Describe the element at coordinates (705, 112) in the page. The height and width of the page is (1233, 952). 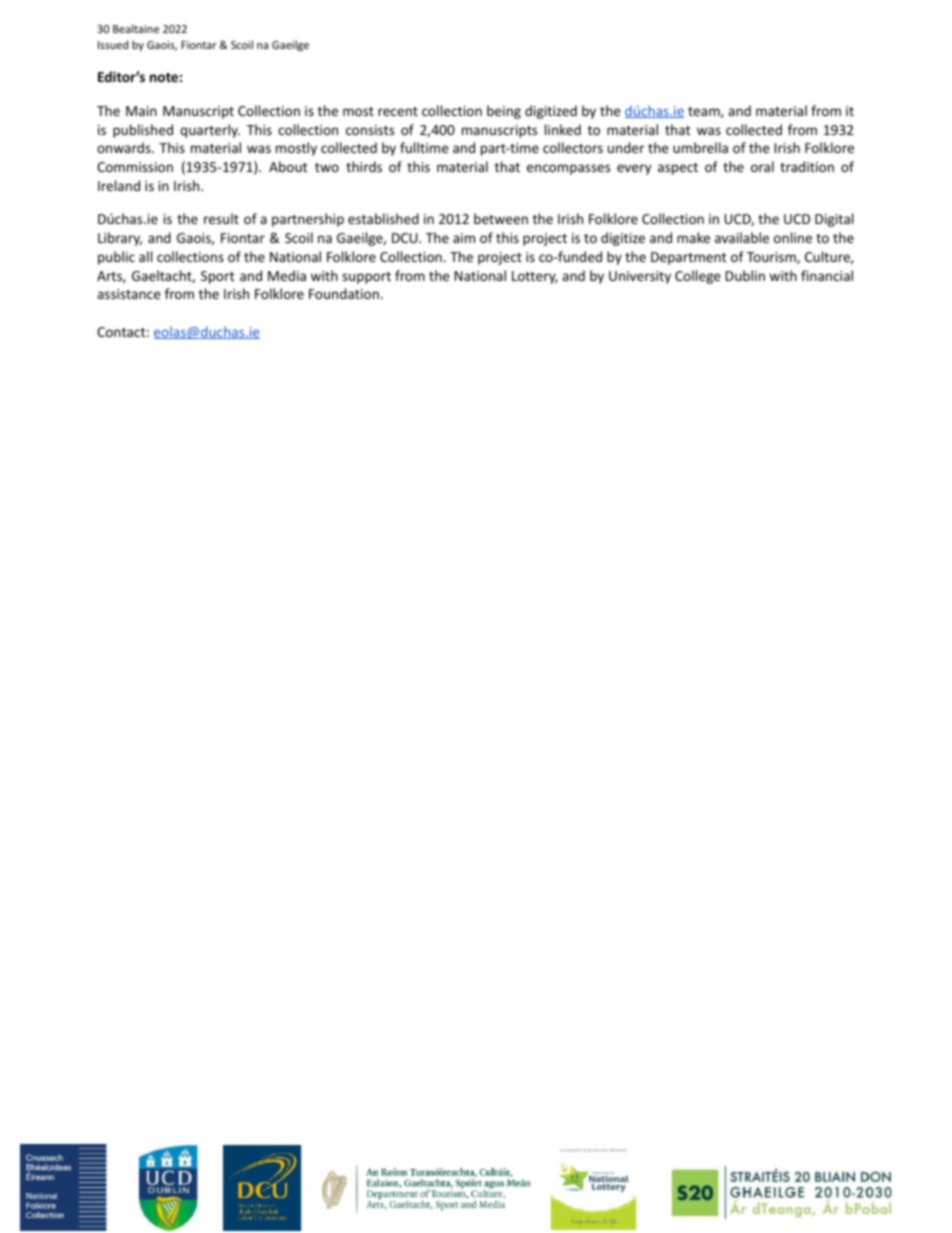
I see `team` at that location.
